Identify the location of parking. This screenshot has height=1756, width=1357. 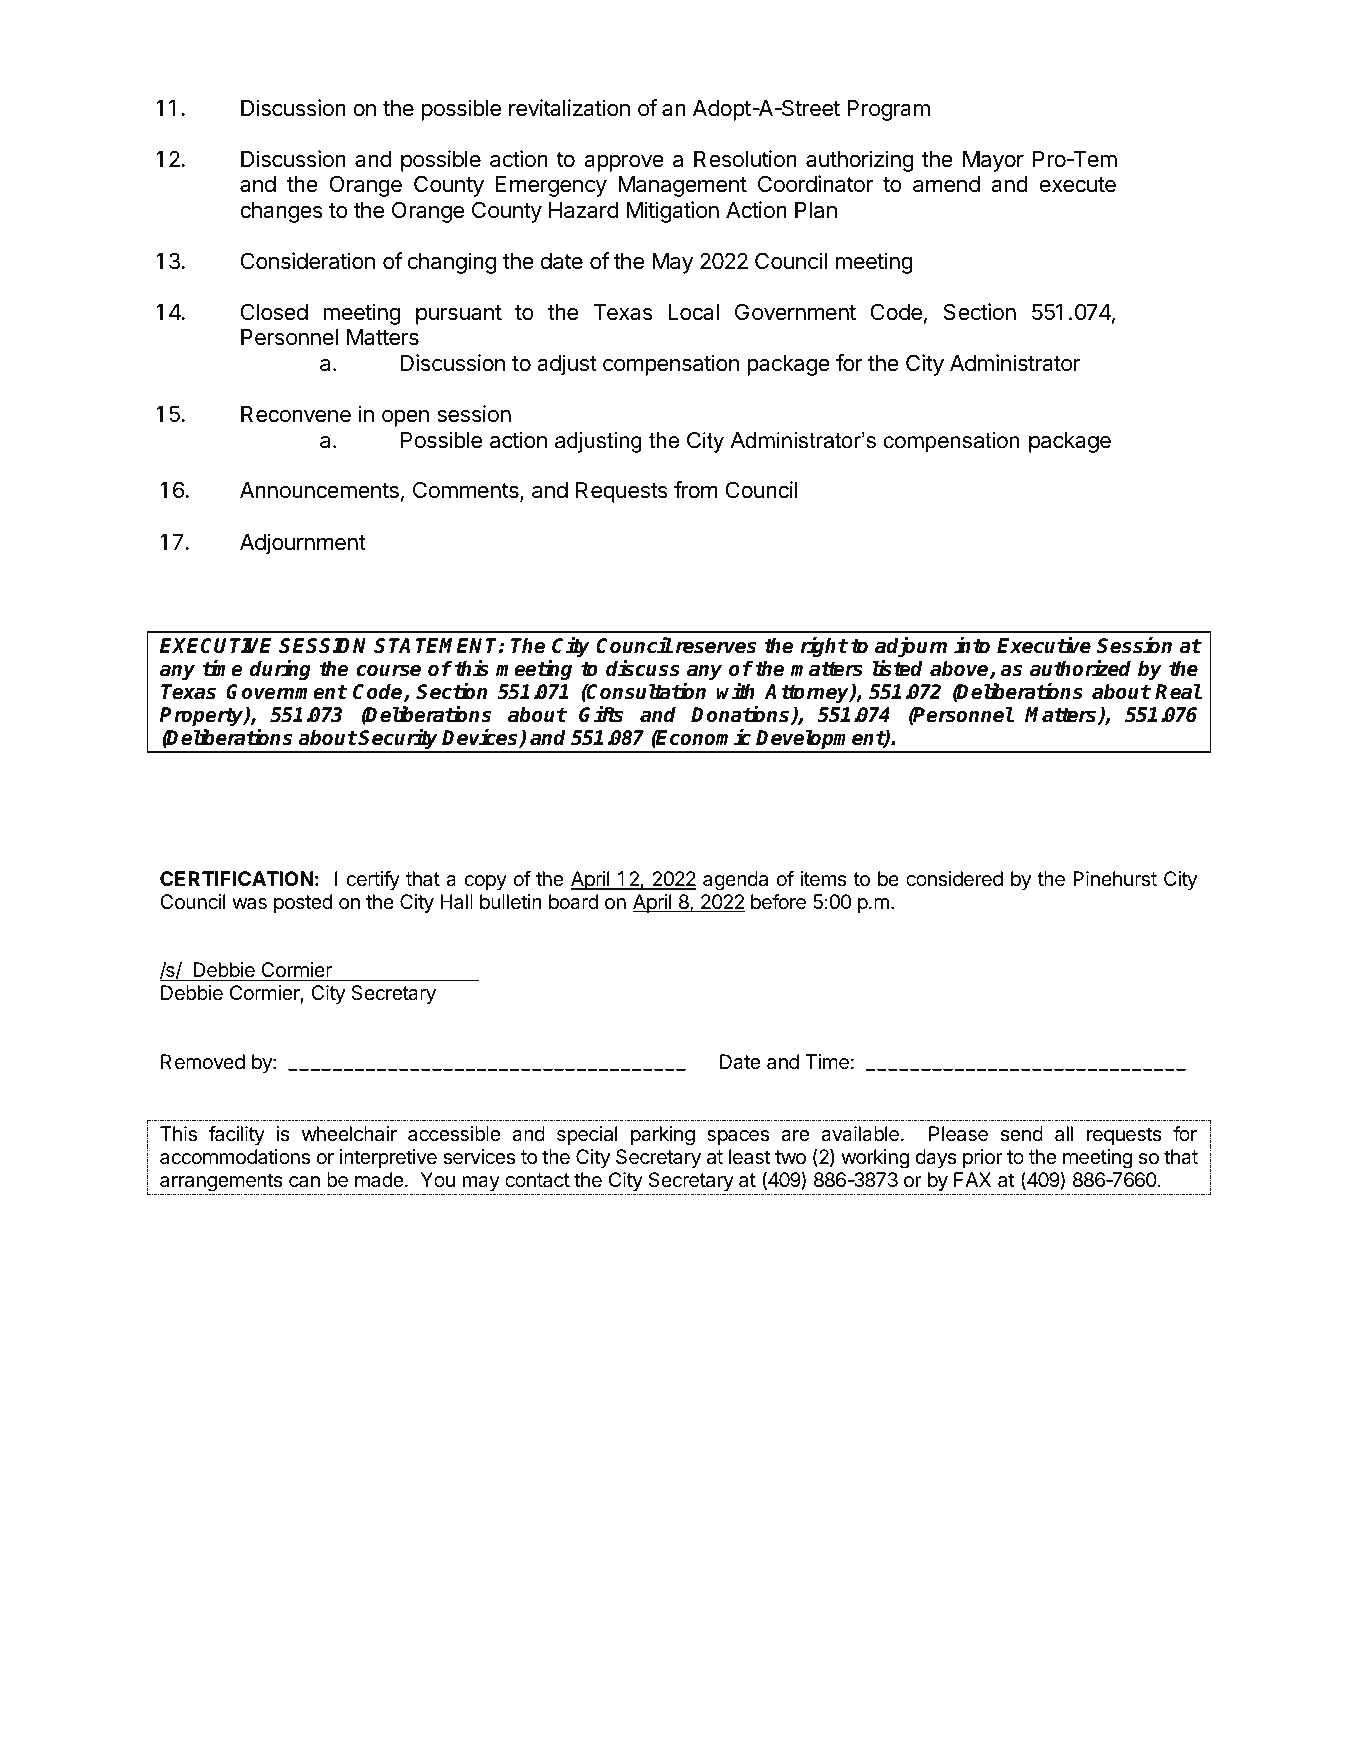
(663, 1136).
